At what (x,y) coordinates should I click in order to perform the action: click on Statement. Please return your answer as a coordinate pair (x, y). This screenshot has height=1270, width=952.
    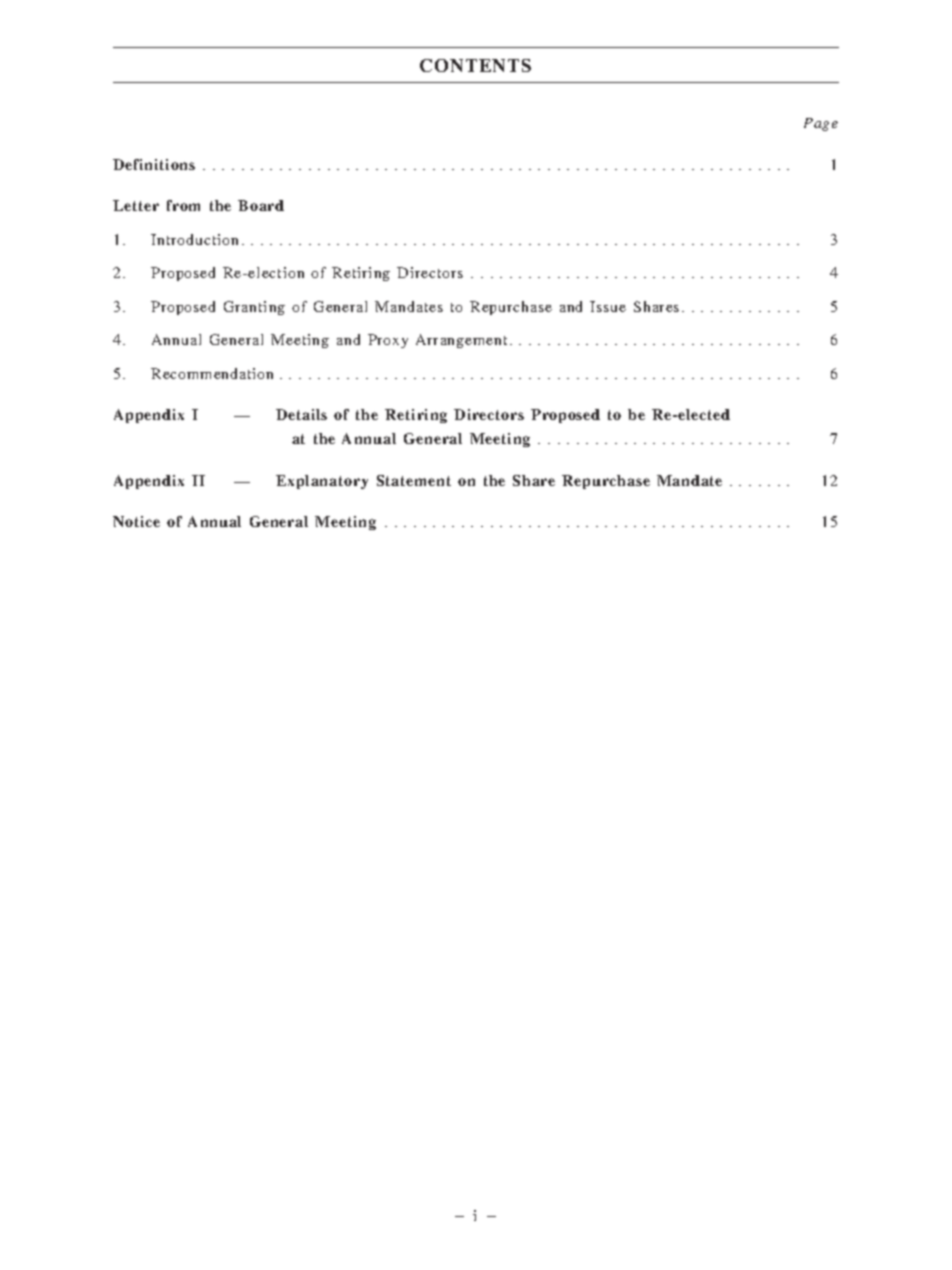
    Looking at the image, I should click on (414, 480).
